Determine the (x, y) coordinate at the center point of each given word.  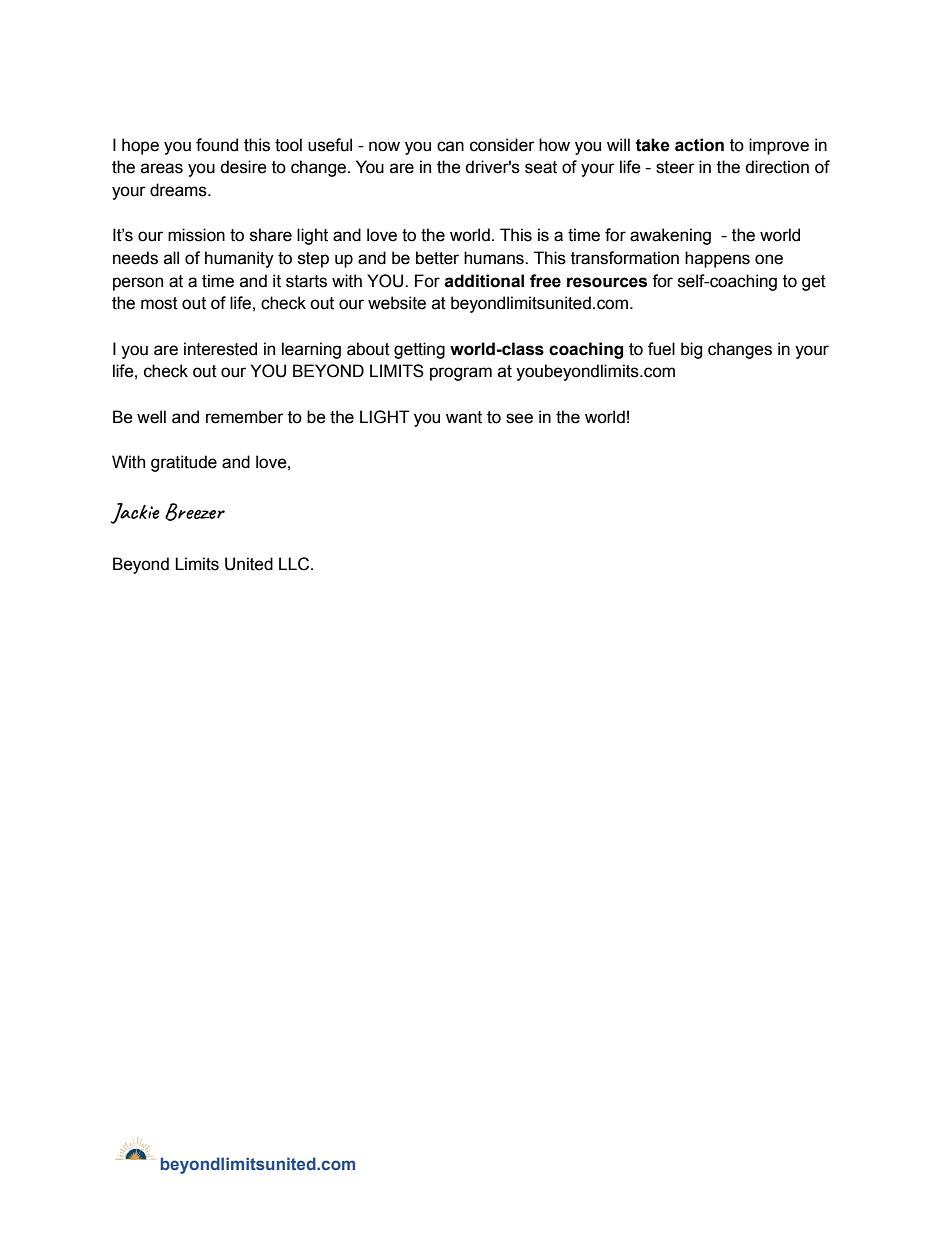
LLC (294, 564)
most (159, 303)
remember (245, 417)
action (699, 145)
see (519, 418)
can (450, 146)
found (217, 145)
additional (484, 281)
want (464, 417)
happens (717, 259)
